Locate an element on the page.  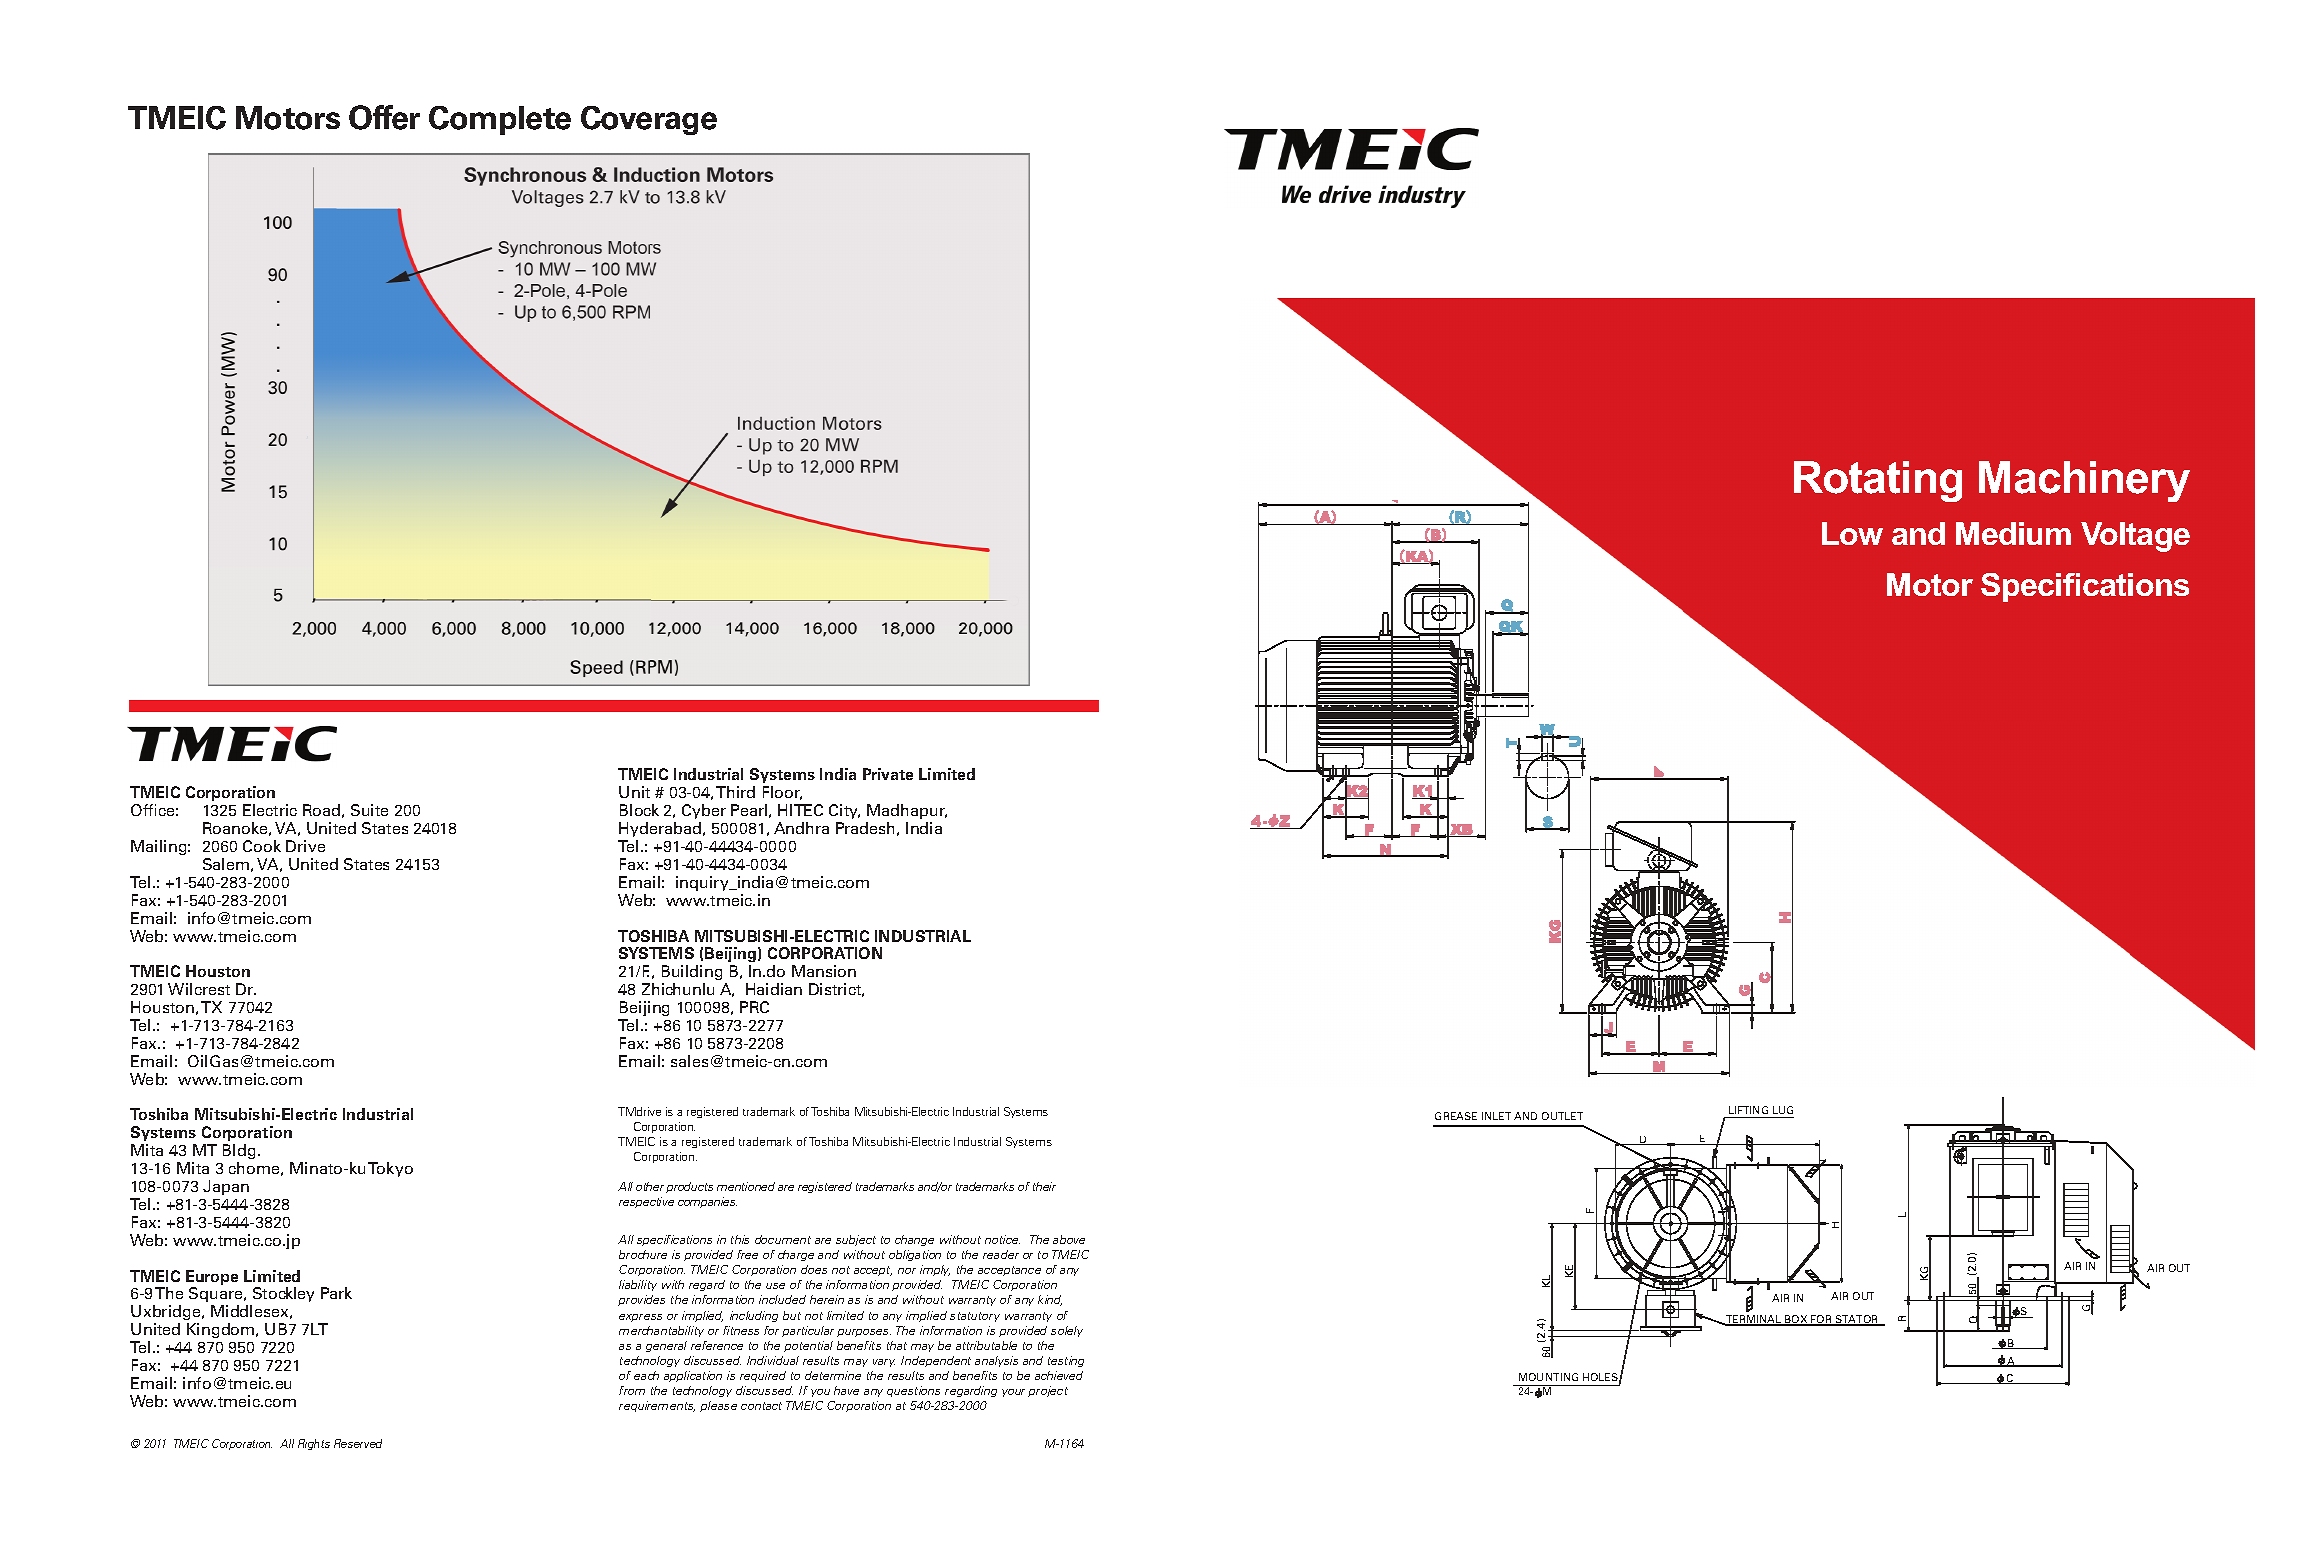
Suite is located at coordinates (369, 810).
